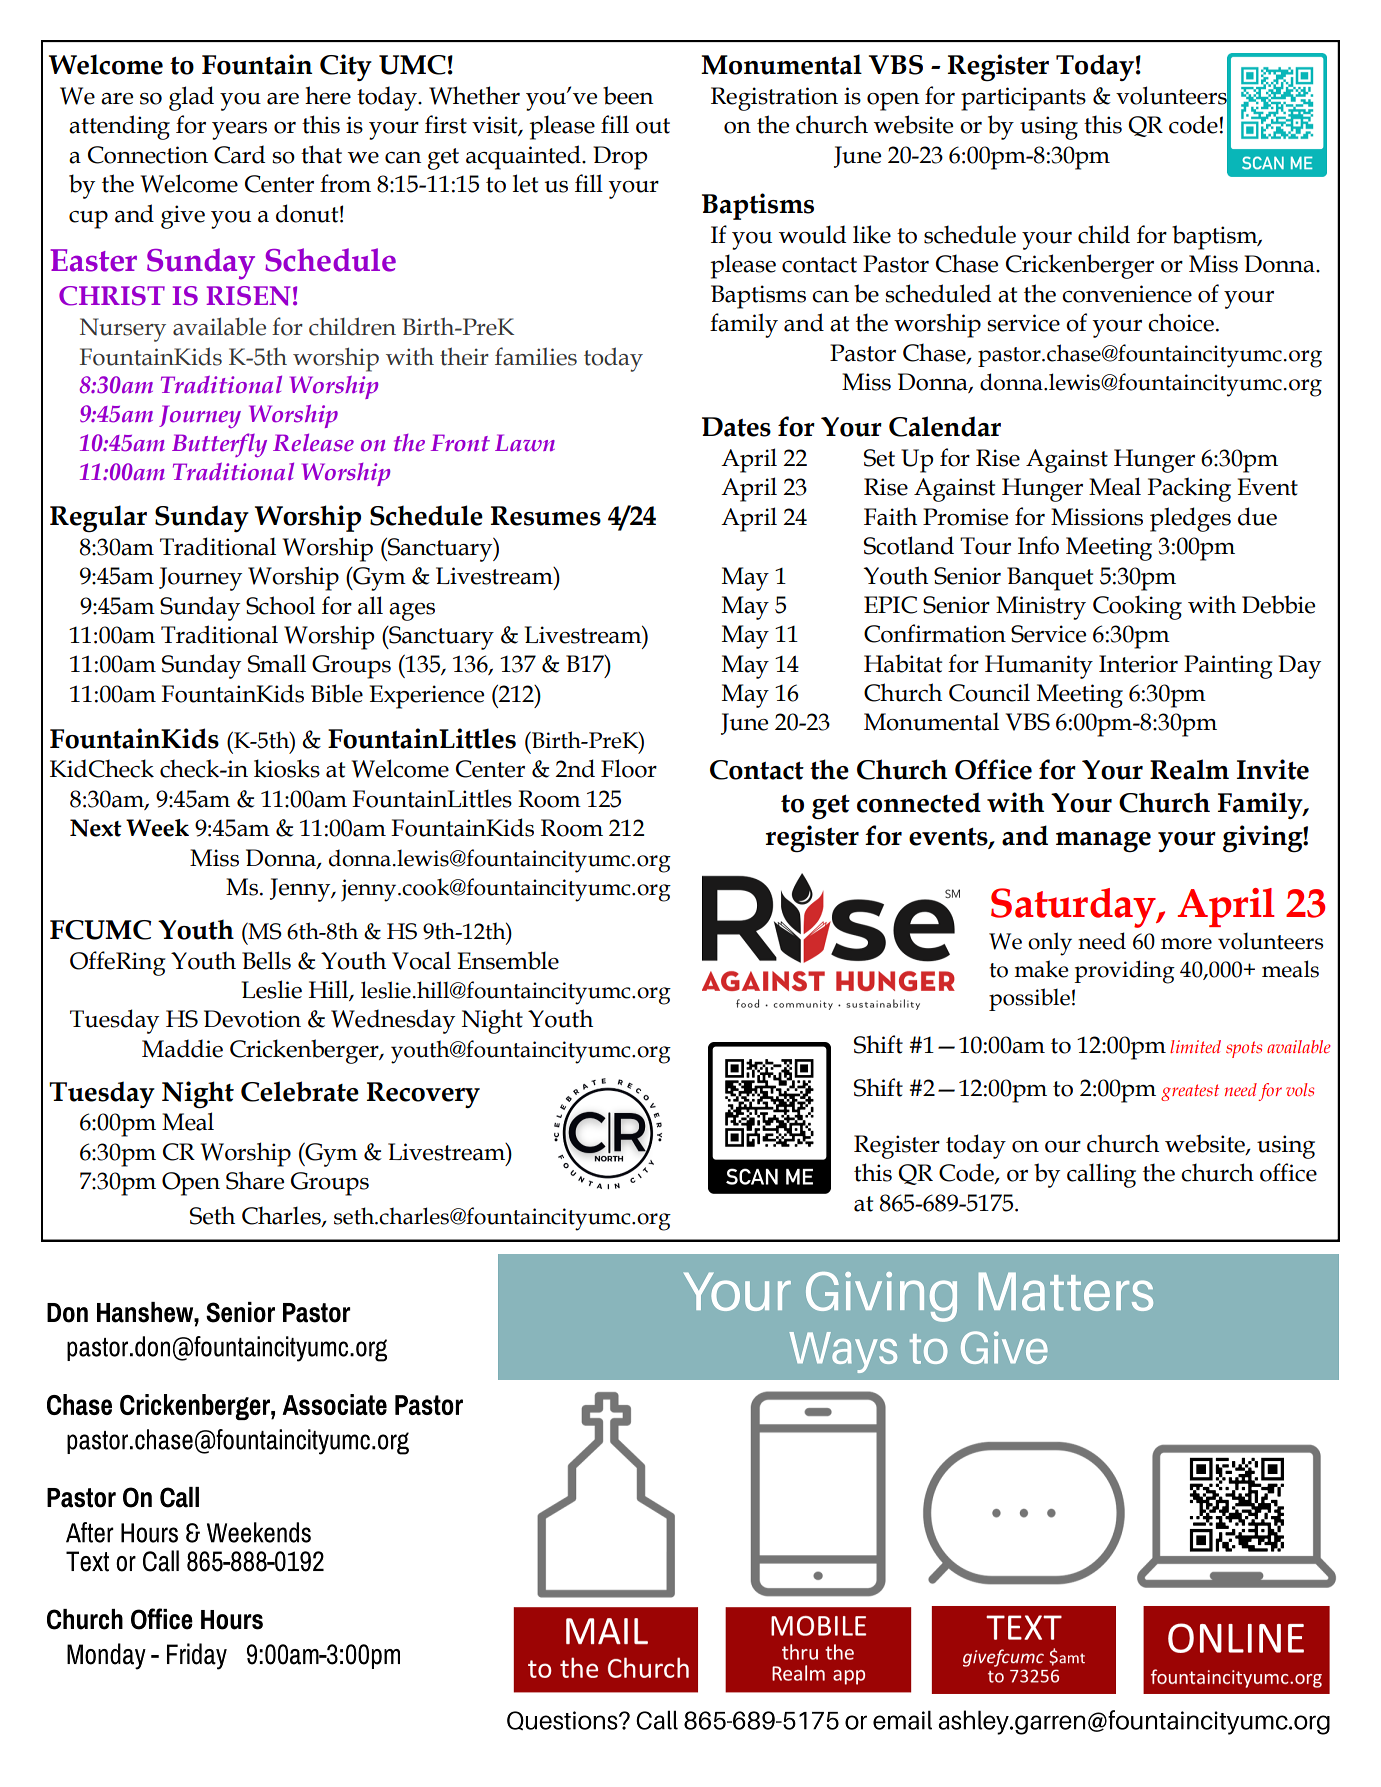 The height and width of the screenshot is (1787, 1381). Describe the element at coordinates (423, 1095) in the screenshot. I see `Recovery` at that location.
